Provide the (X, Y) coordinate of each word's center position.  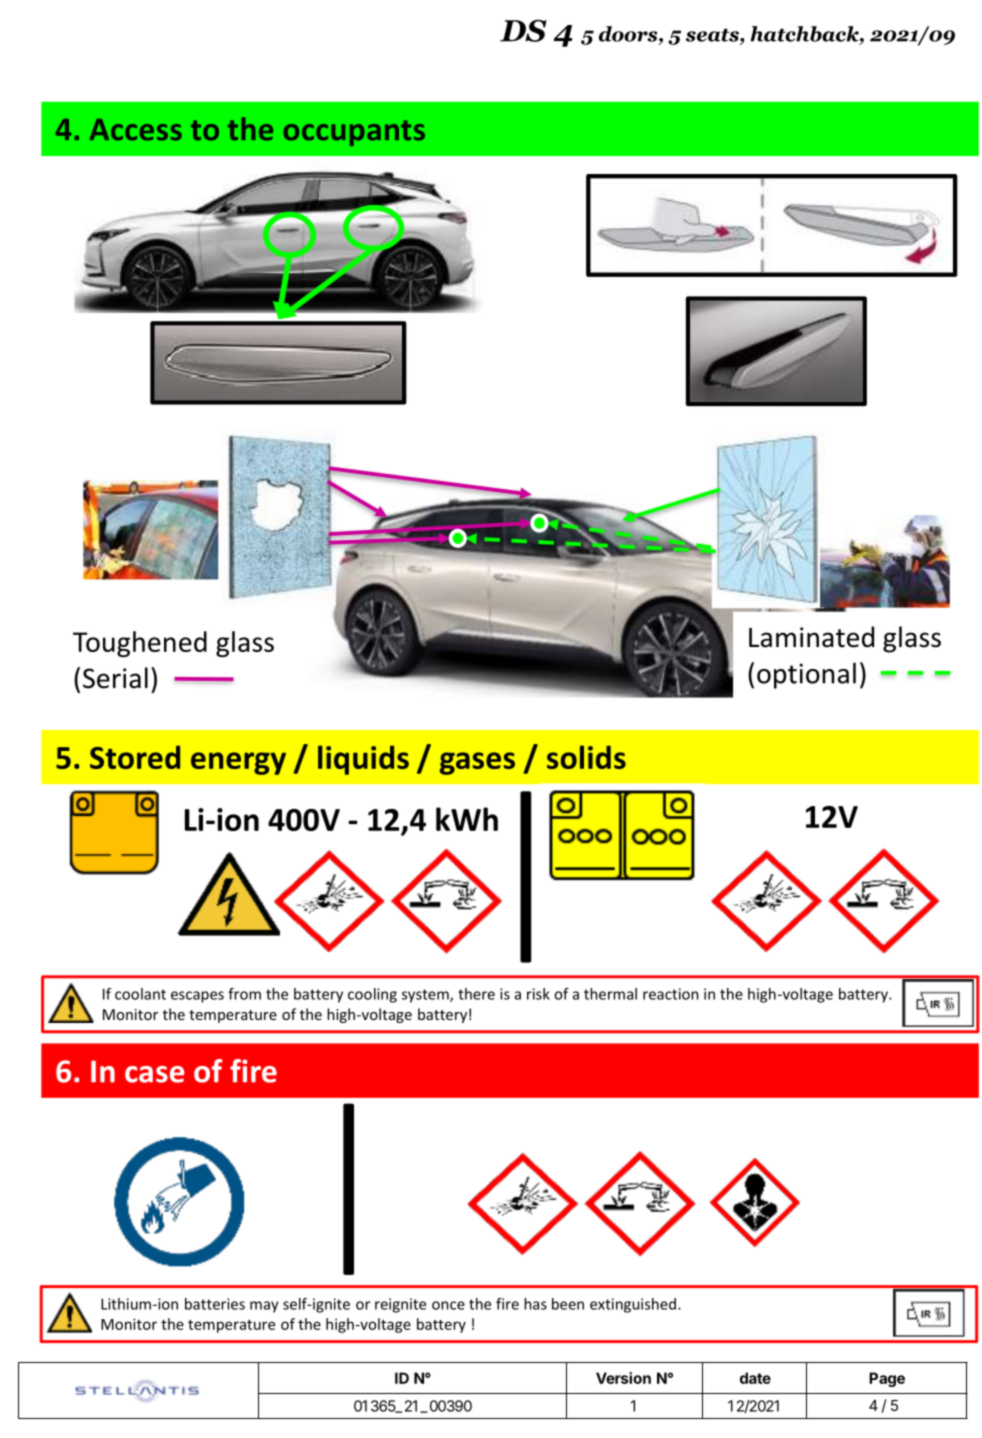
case (155, 1074)
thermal (610, 994)
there (476, 994)
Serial (115, 678)
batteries (215, 1304)
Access (136, 130)
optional (806, 675)
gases (477, 763)
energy (238, 763)
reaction (671, 994)
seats (713, 35)
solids (586, 757)
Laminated (811, 637)
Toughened (140, 644)
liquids (363, 760)
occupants (354, 133)
